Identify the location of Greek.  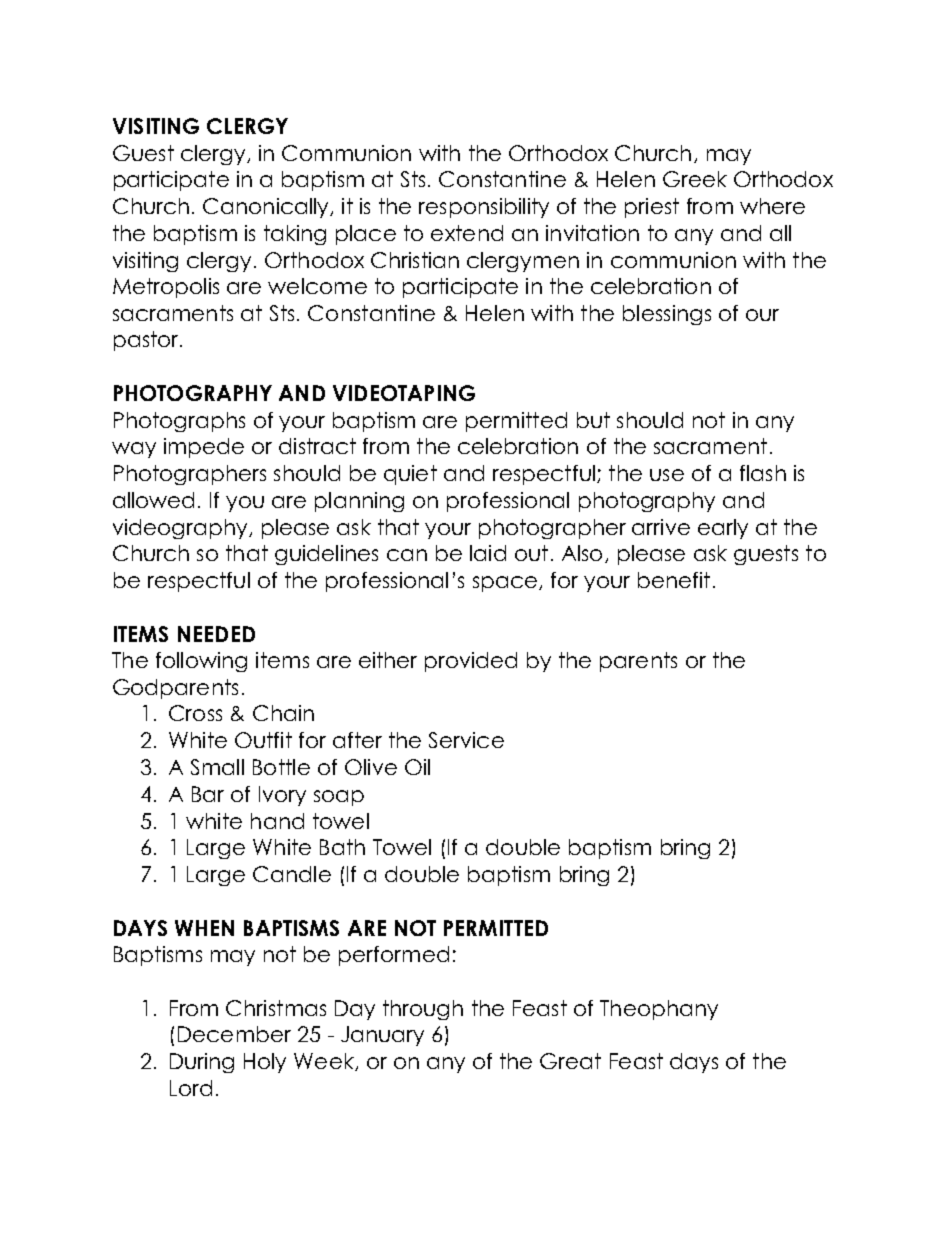
(695, 179).
